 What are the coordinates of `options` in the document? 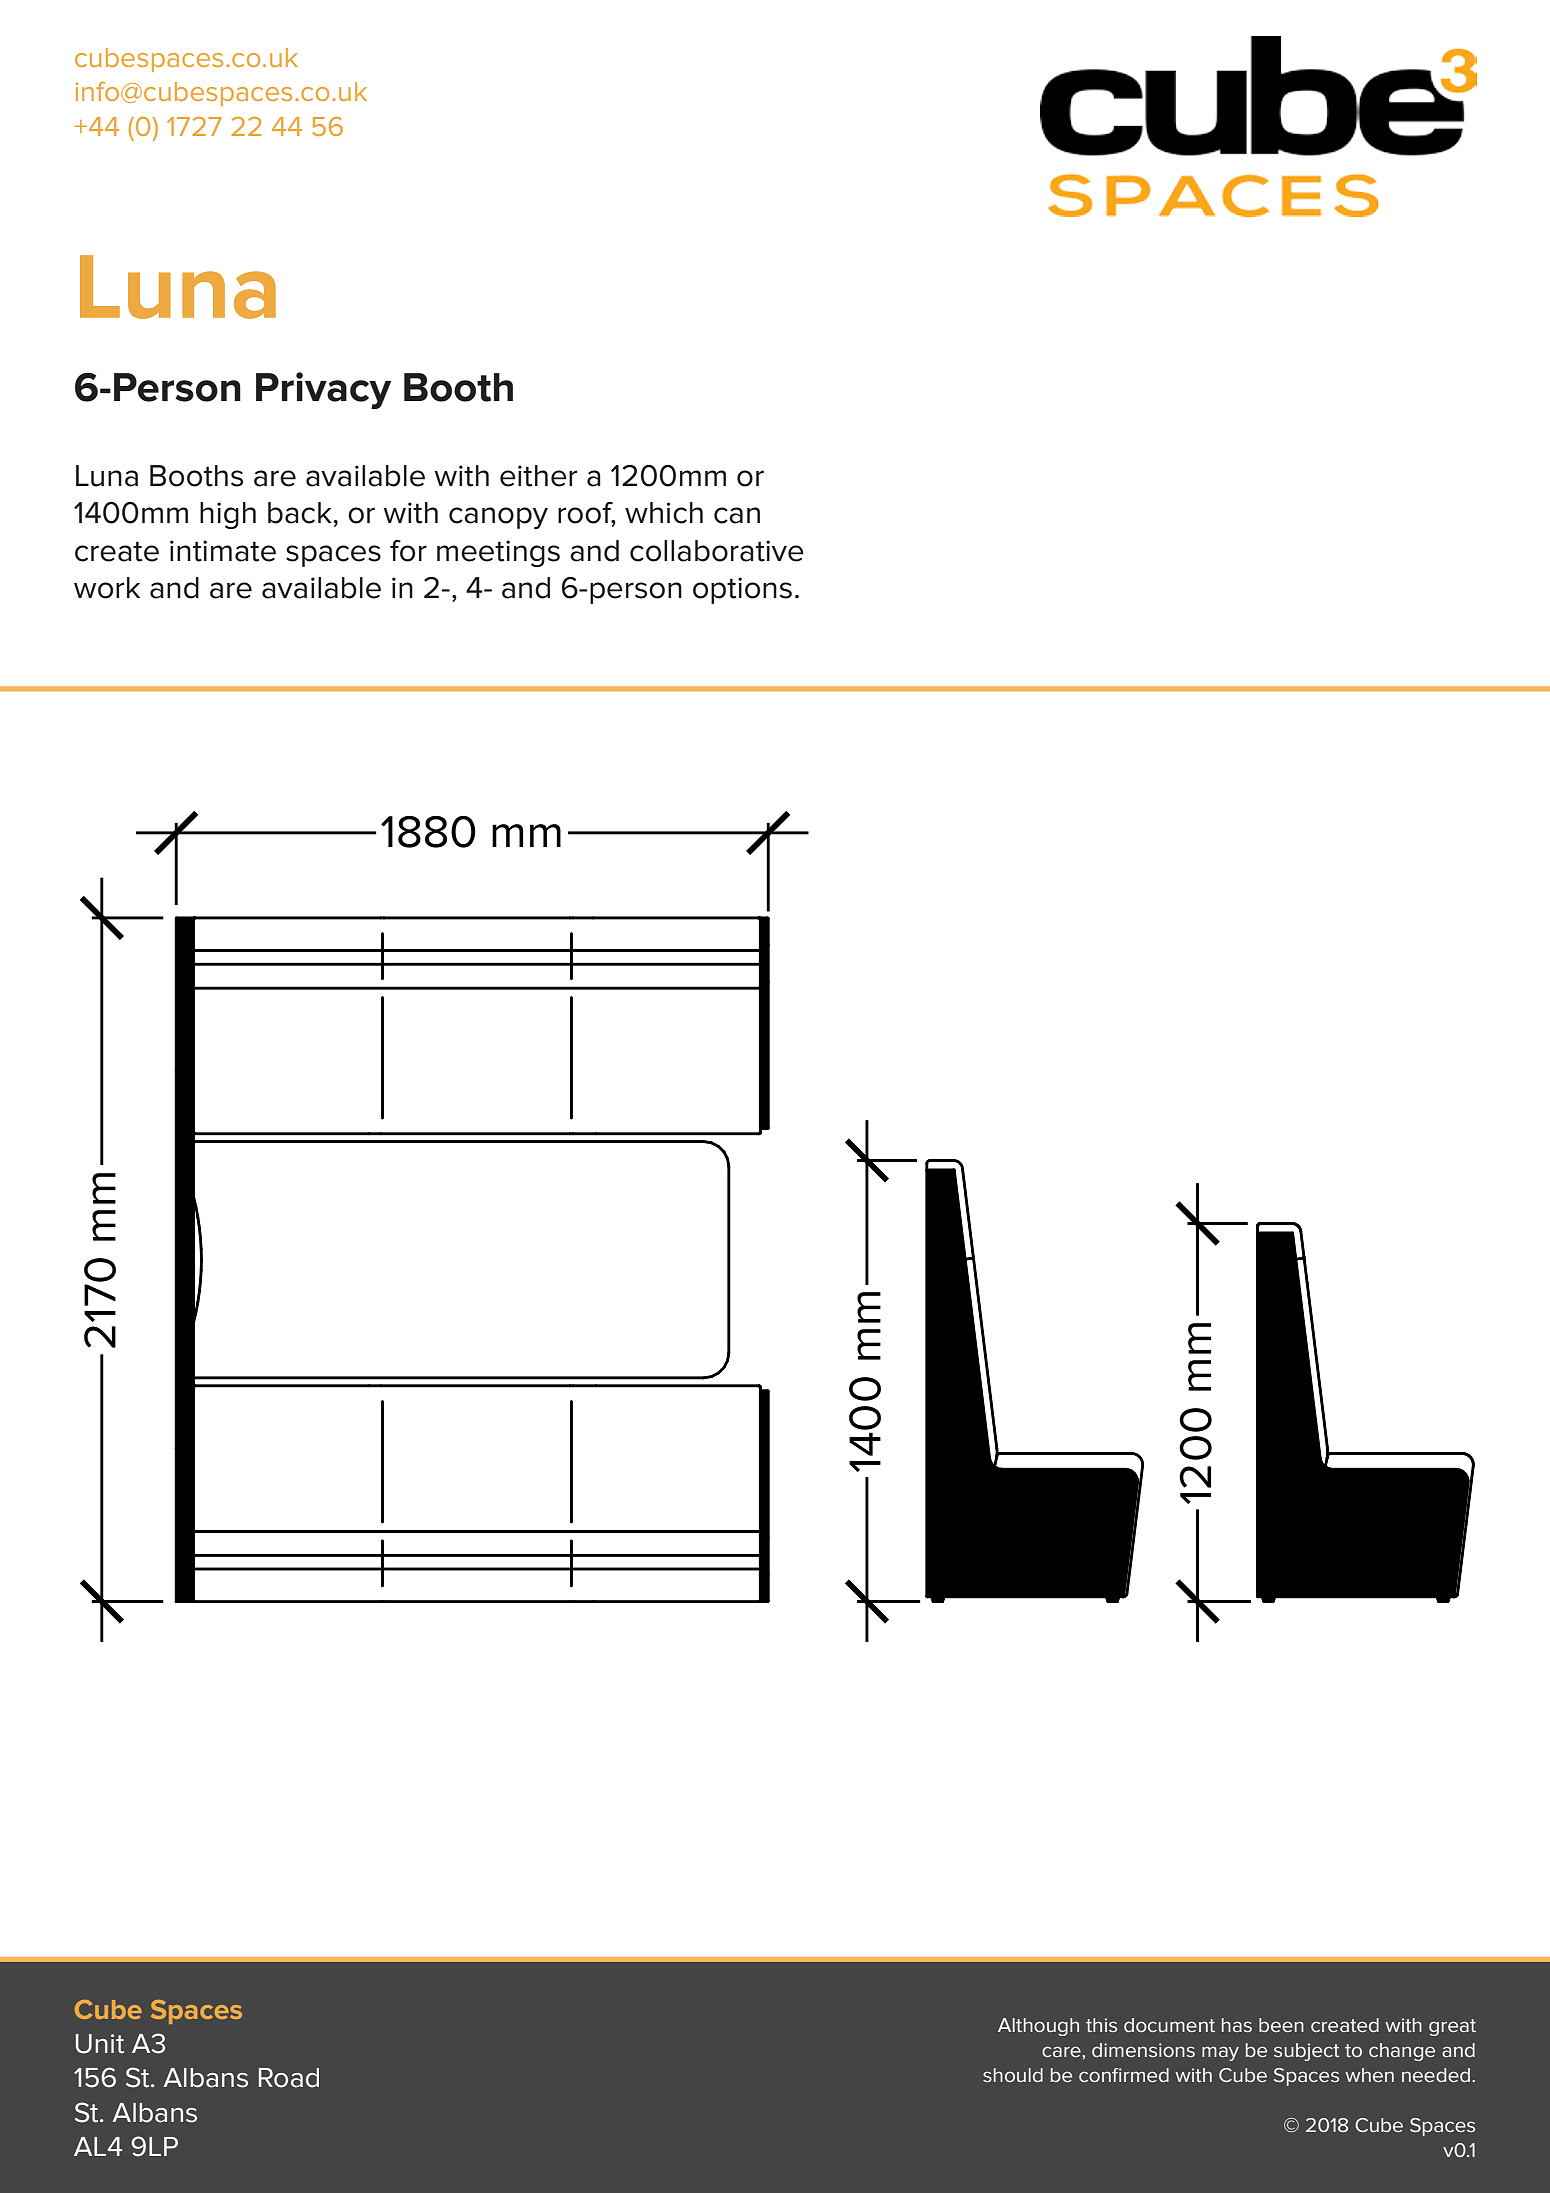 It's located at (742, 590).
